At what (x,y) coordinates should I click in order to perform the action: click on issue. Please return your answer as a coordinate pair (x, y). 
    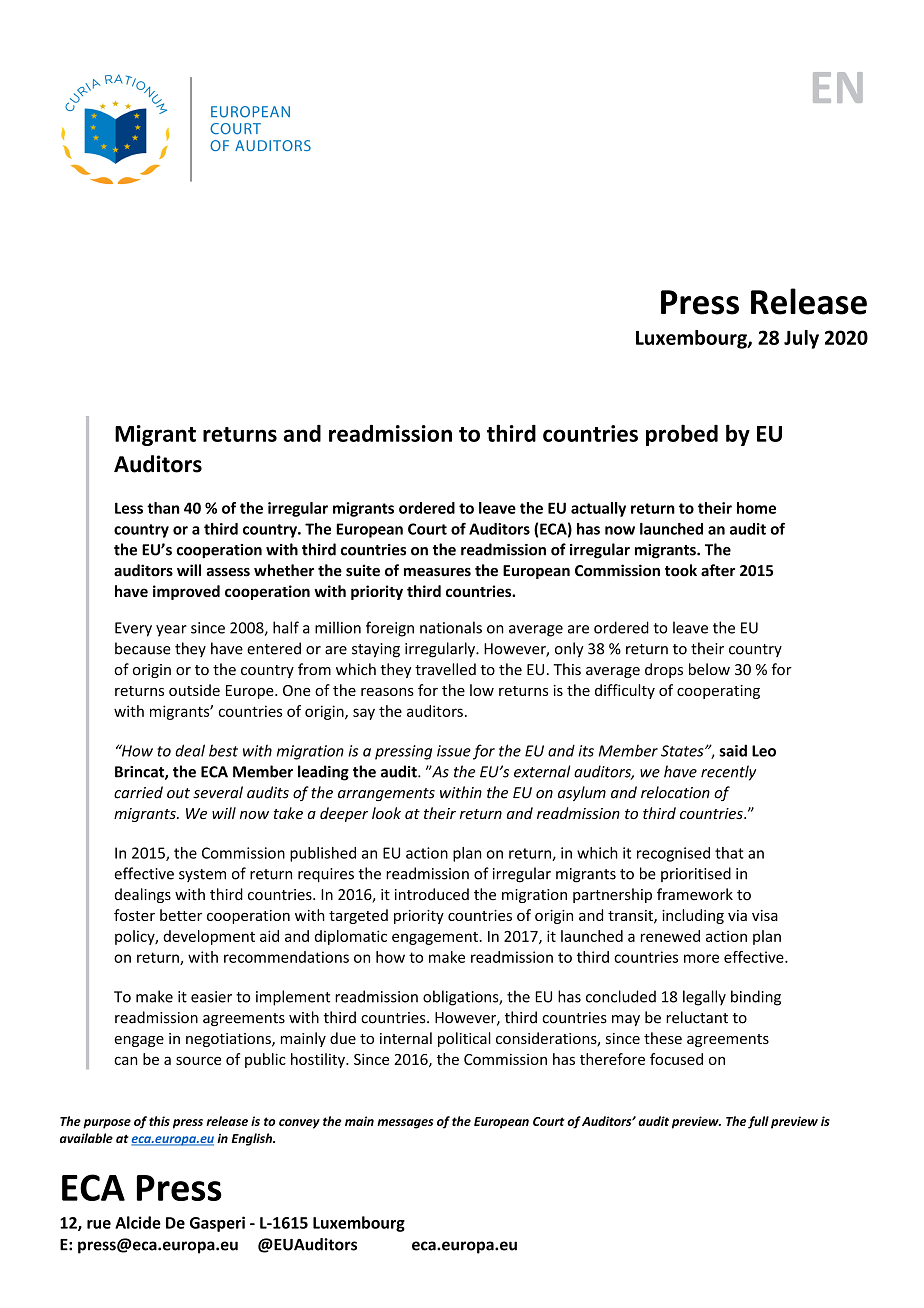
    Looking at the image, I should click on (454, 751).
